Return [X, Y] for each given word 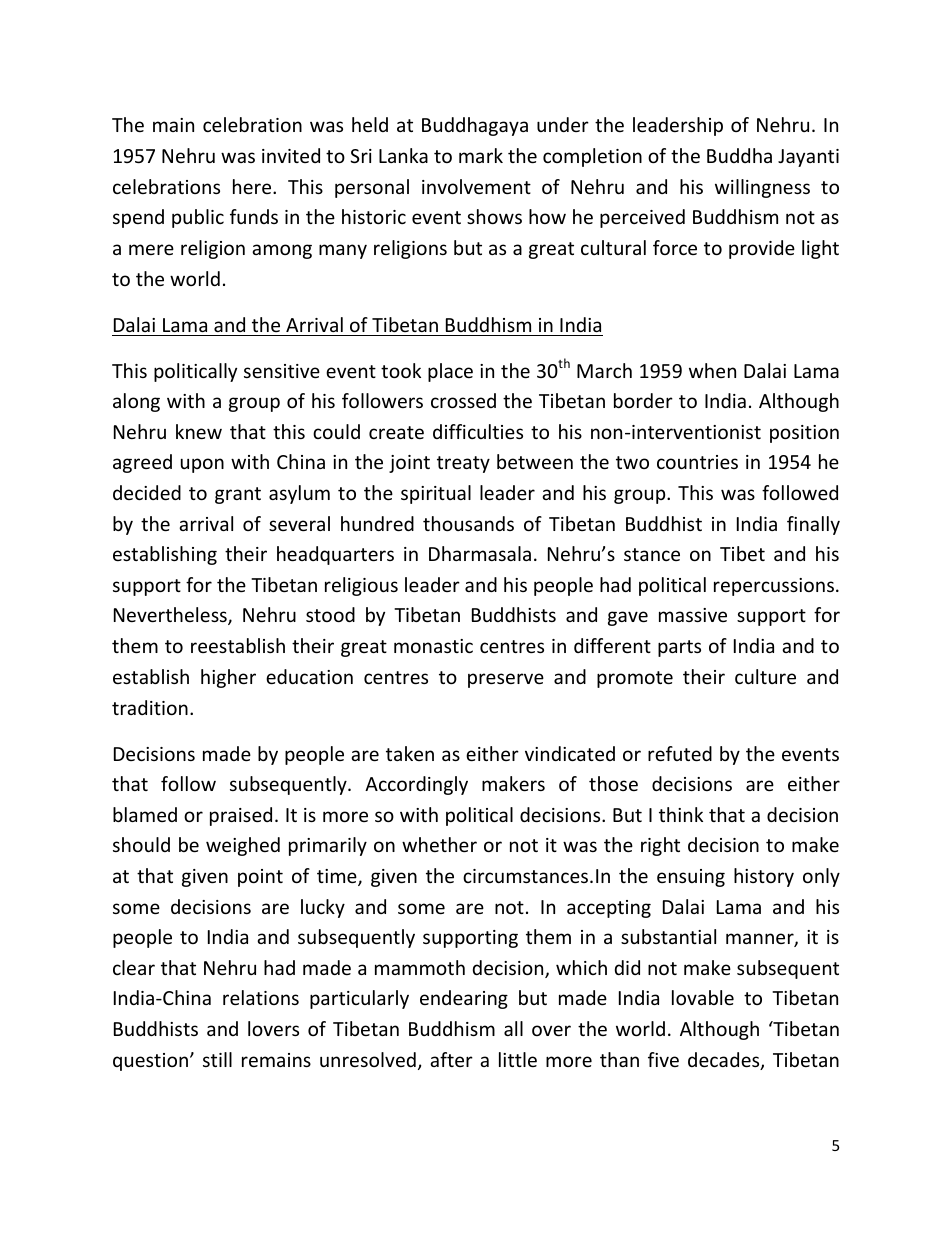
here [253, 186]
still [217, 1059]
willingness [762, 188]
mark [481, 155]
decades [725, 1061]
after [451, 1059]
